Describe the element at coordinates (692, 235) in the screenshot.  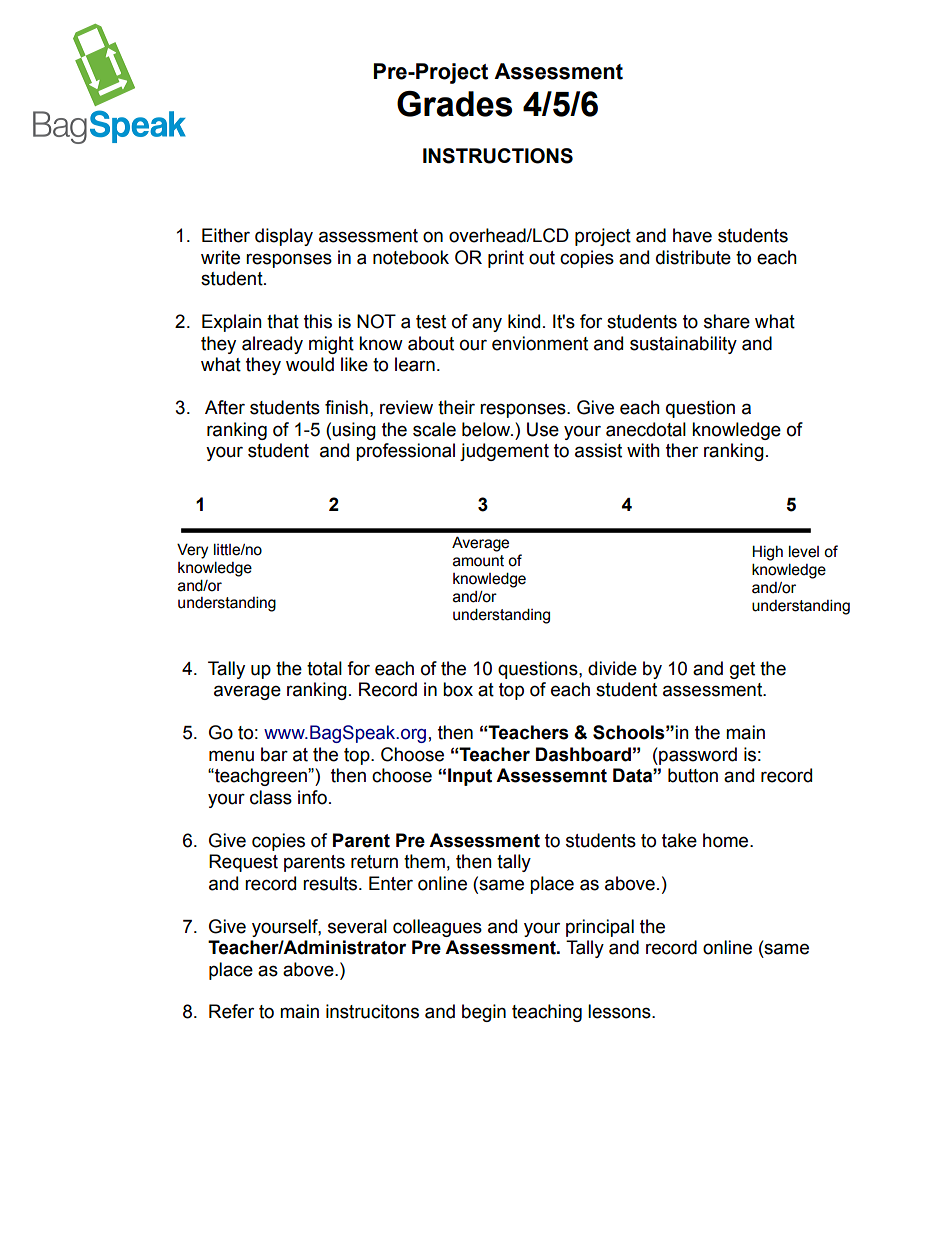
I see `have` at that location.
